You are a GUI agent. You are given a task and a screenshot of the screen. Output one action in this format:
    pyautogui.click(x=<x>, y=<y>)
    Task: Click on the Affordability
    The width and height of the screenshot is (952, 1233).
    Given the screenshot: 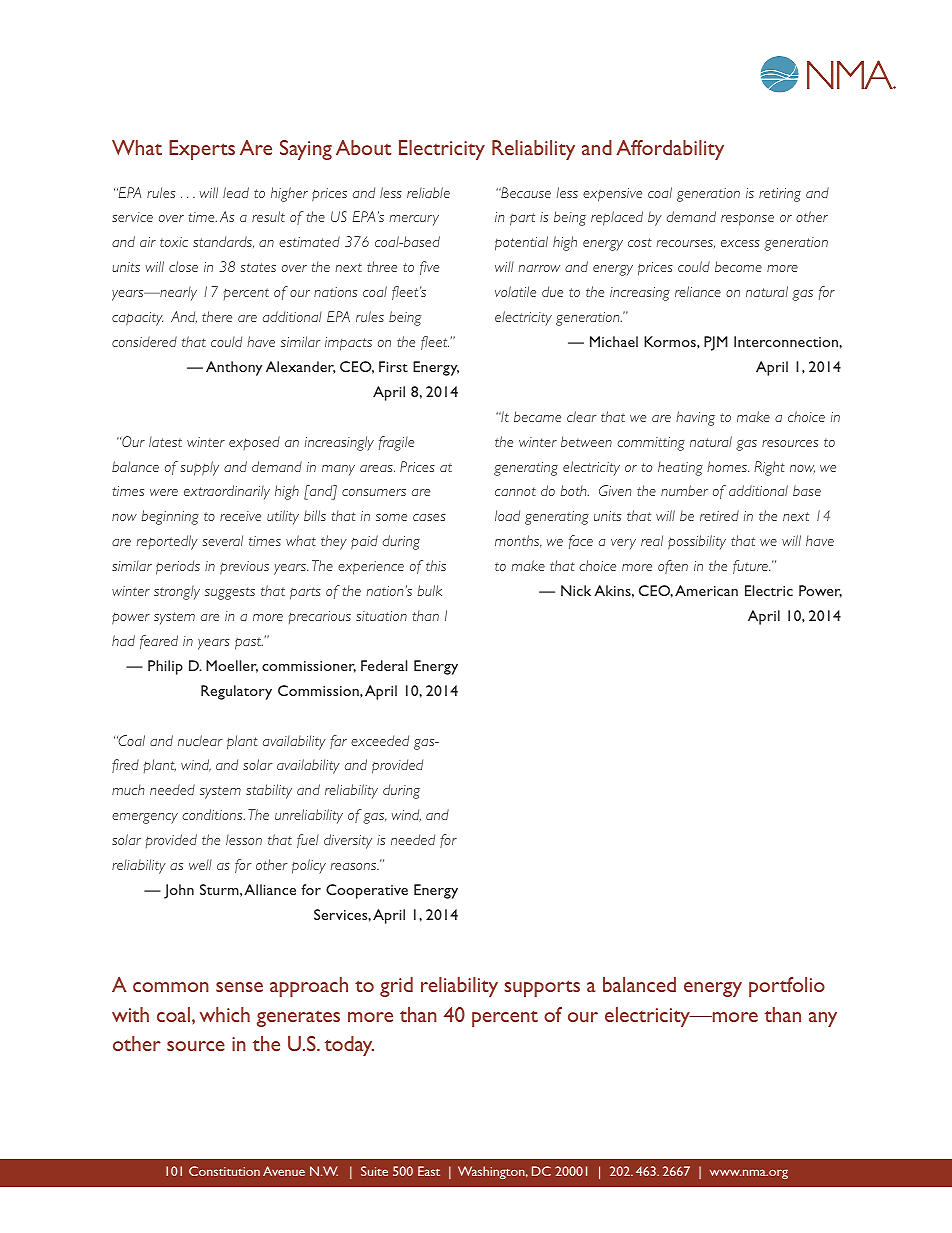 What is the action you would take?
    pyautogui.click(x=670, y=150)
